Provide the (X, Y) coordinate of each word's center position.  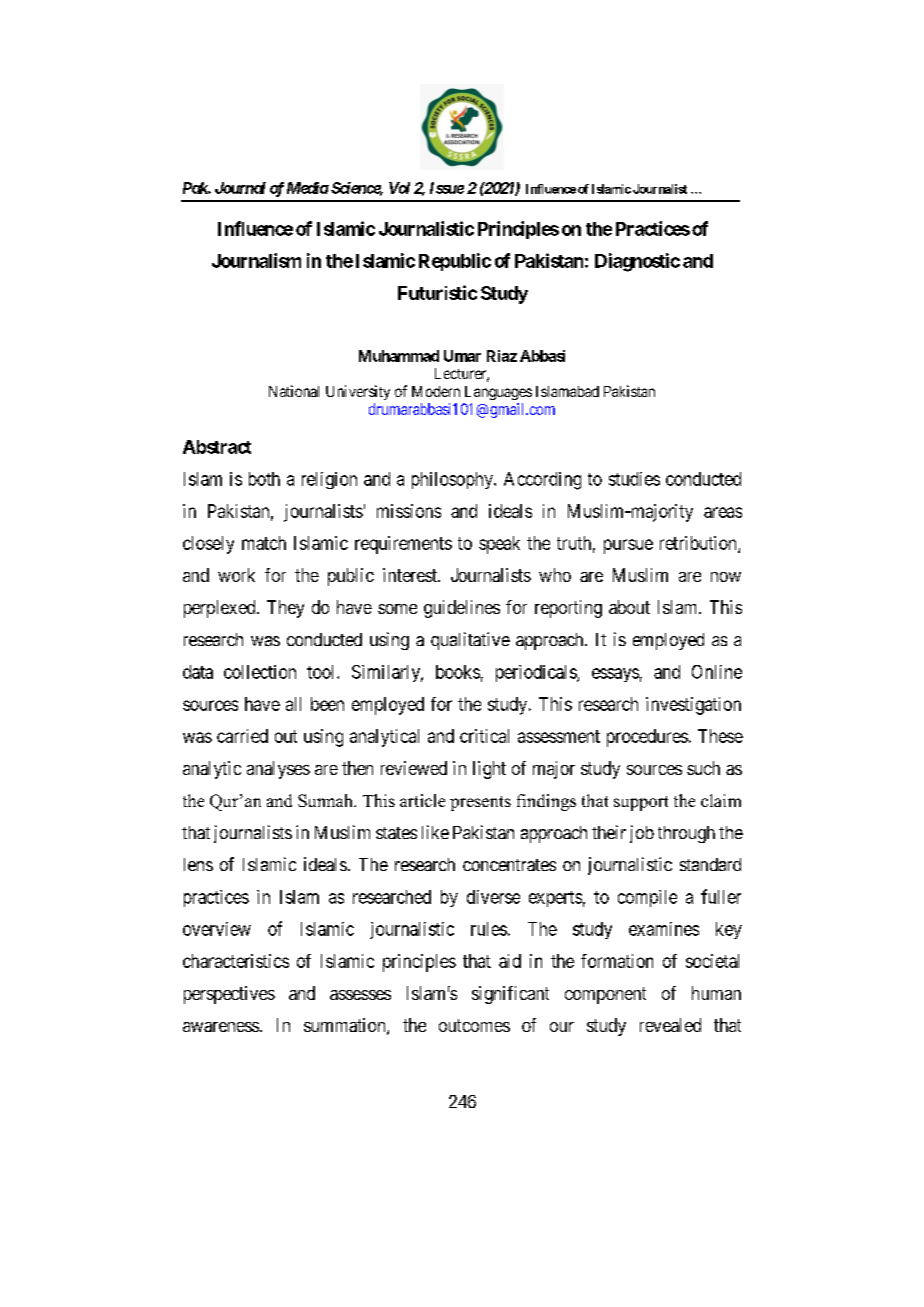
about (629, 607)
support (641, 803)
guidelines (462, 609)
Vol (399, 188)
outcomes (474, 1025)
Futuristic (437, 292)
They (285, 609)
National (294, 391)
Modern (436, 391)
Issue (447, 188)
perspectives (229, 995)
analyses (278, 770)
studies (634, 479)
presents (480, 803)
